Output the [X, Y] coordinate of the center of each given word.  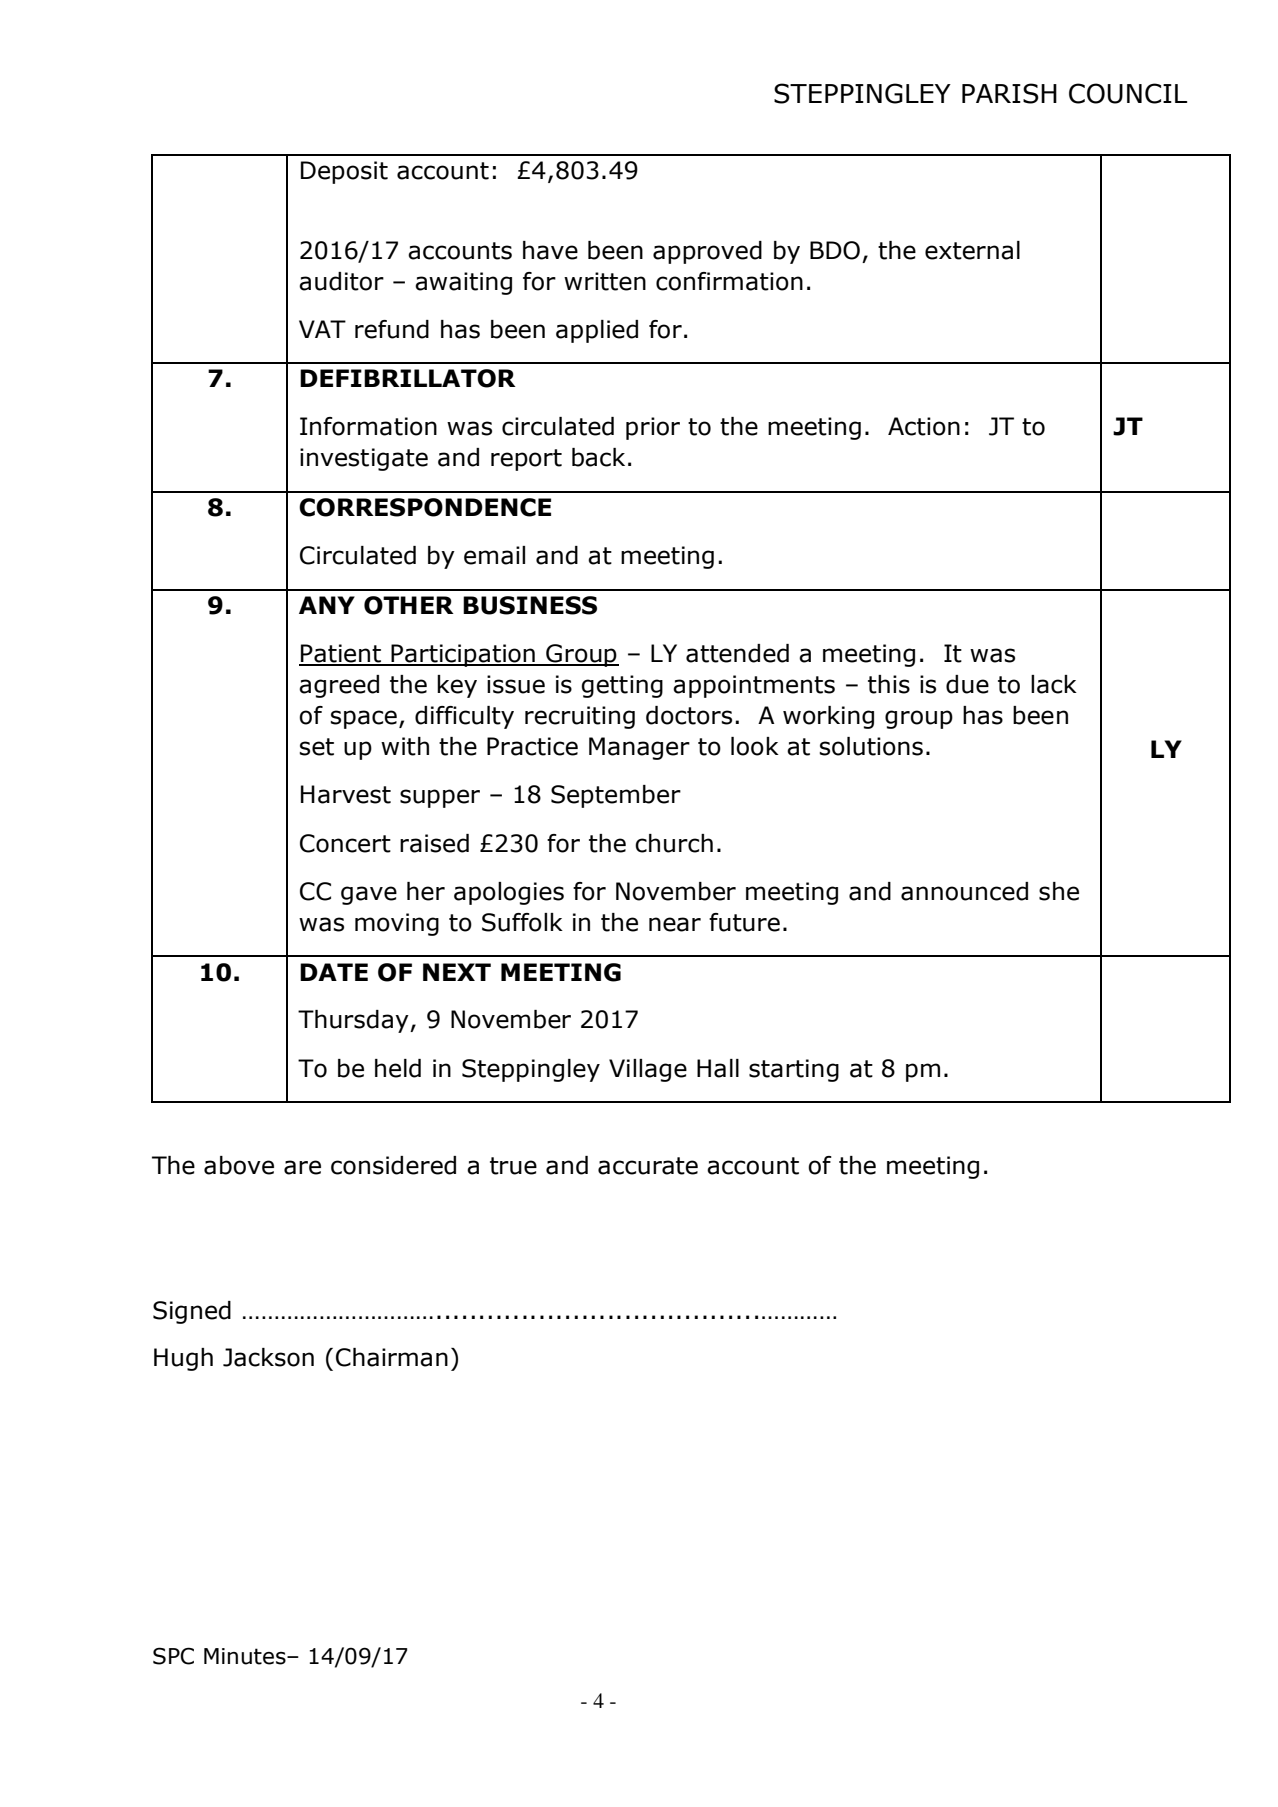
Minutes [246, 1656]
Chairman [392, 1357]
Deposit [344, 172]
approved [707, 252]
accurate [648, 1166]
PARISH [1009, 93]
